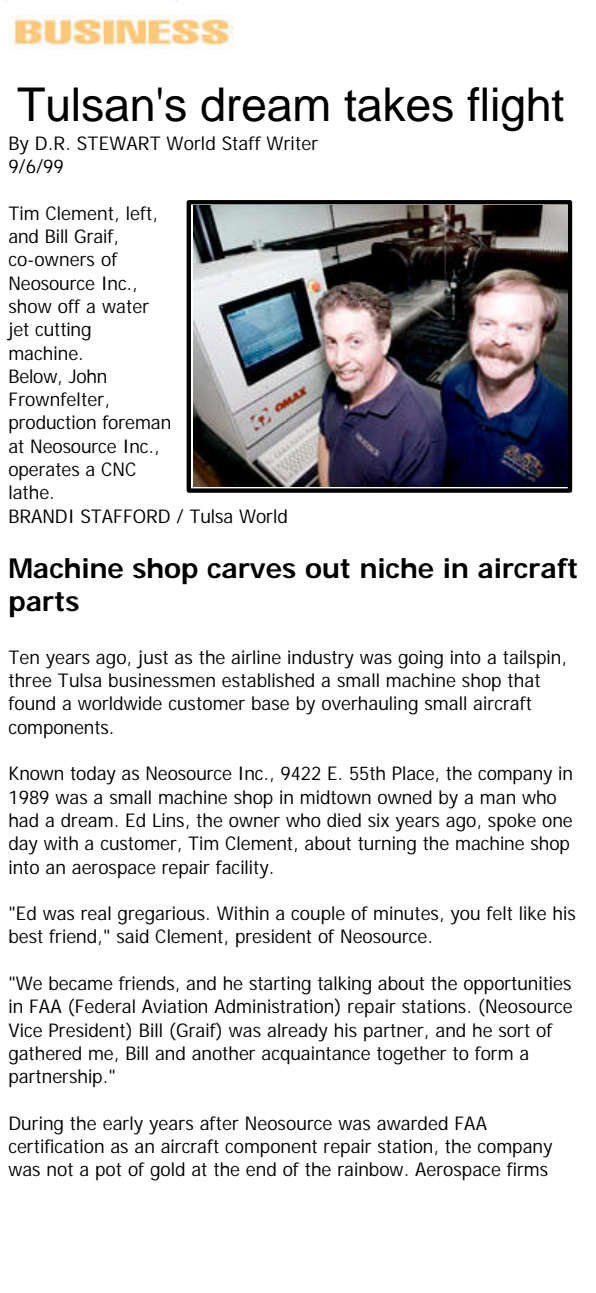 The width and height of the document is (596, 1293). I want to click on STEWART, so click(119, 143).
